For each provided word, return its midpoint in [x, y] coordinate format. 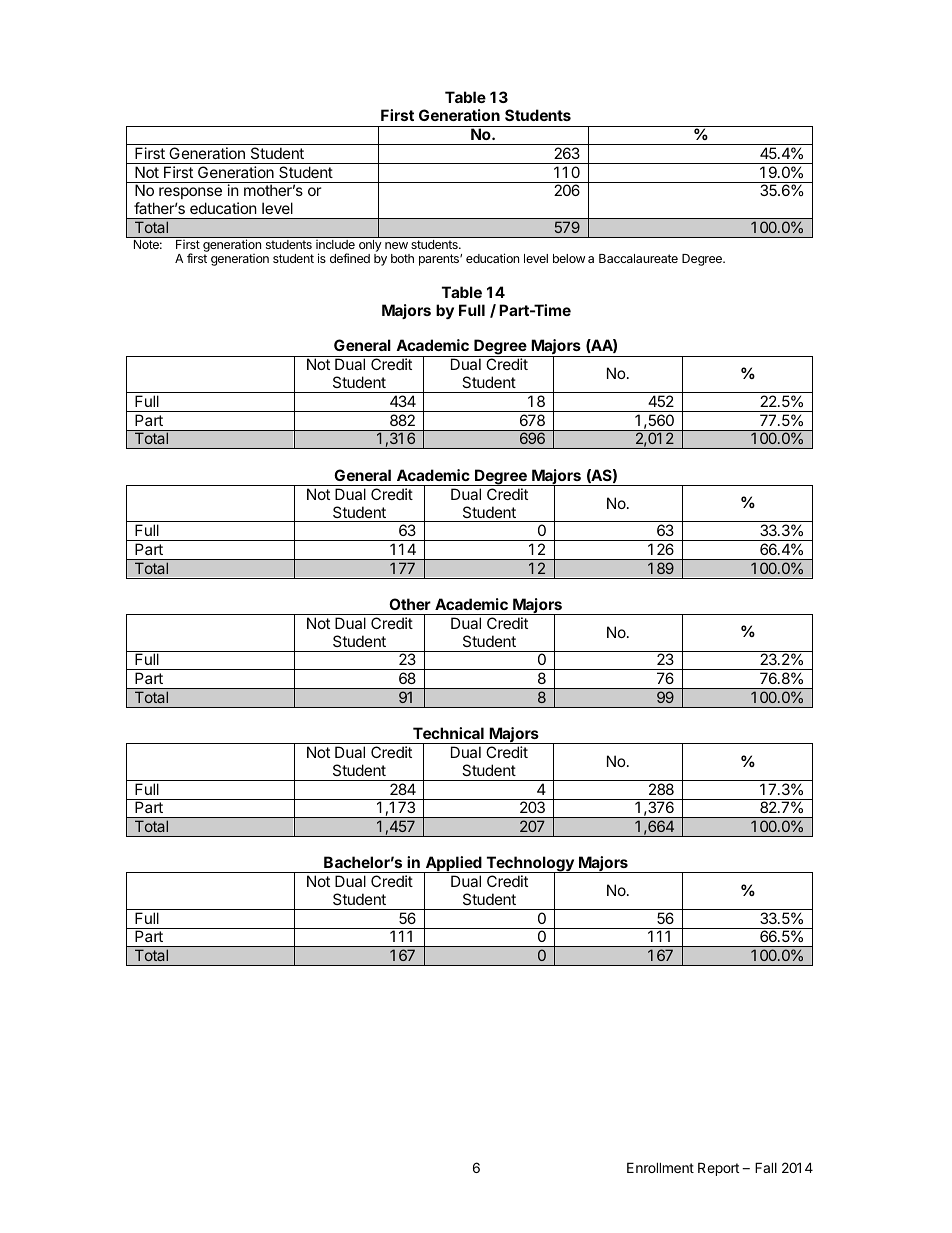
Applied [453, 865]
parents [440, 260]
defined [350, 258]
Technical [448, 733]
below [569, 258]
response [190, 193]
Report [718, 1169]
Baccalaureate [638, 258]
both [402, 258]
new [396, 245]
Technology [530, 865]
